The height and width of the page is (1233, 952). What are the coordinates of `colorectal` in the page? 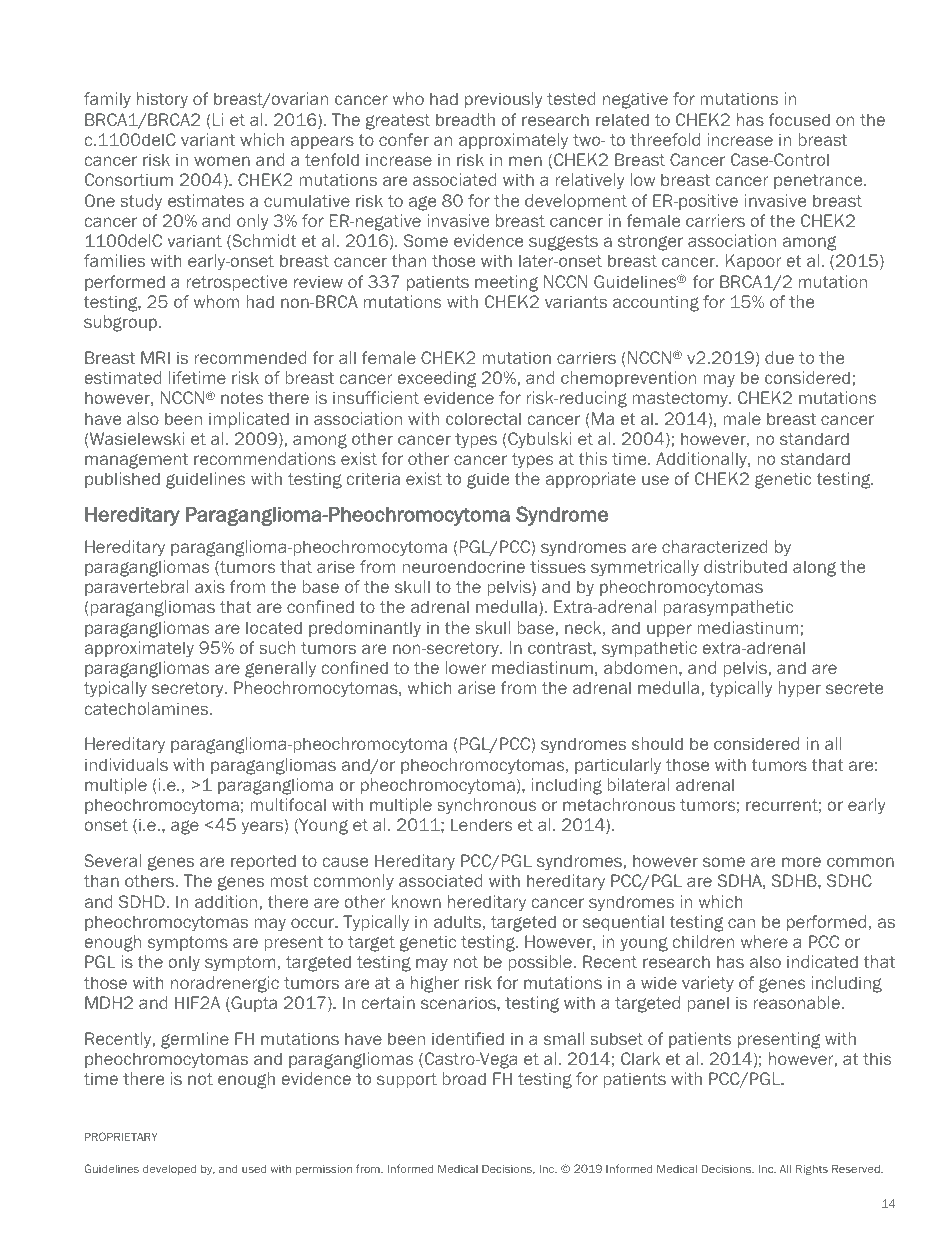 It's located at (483, 418).
